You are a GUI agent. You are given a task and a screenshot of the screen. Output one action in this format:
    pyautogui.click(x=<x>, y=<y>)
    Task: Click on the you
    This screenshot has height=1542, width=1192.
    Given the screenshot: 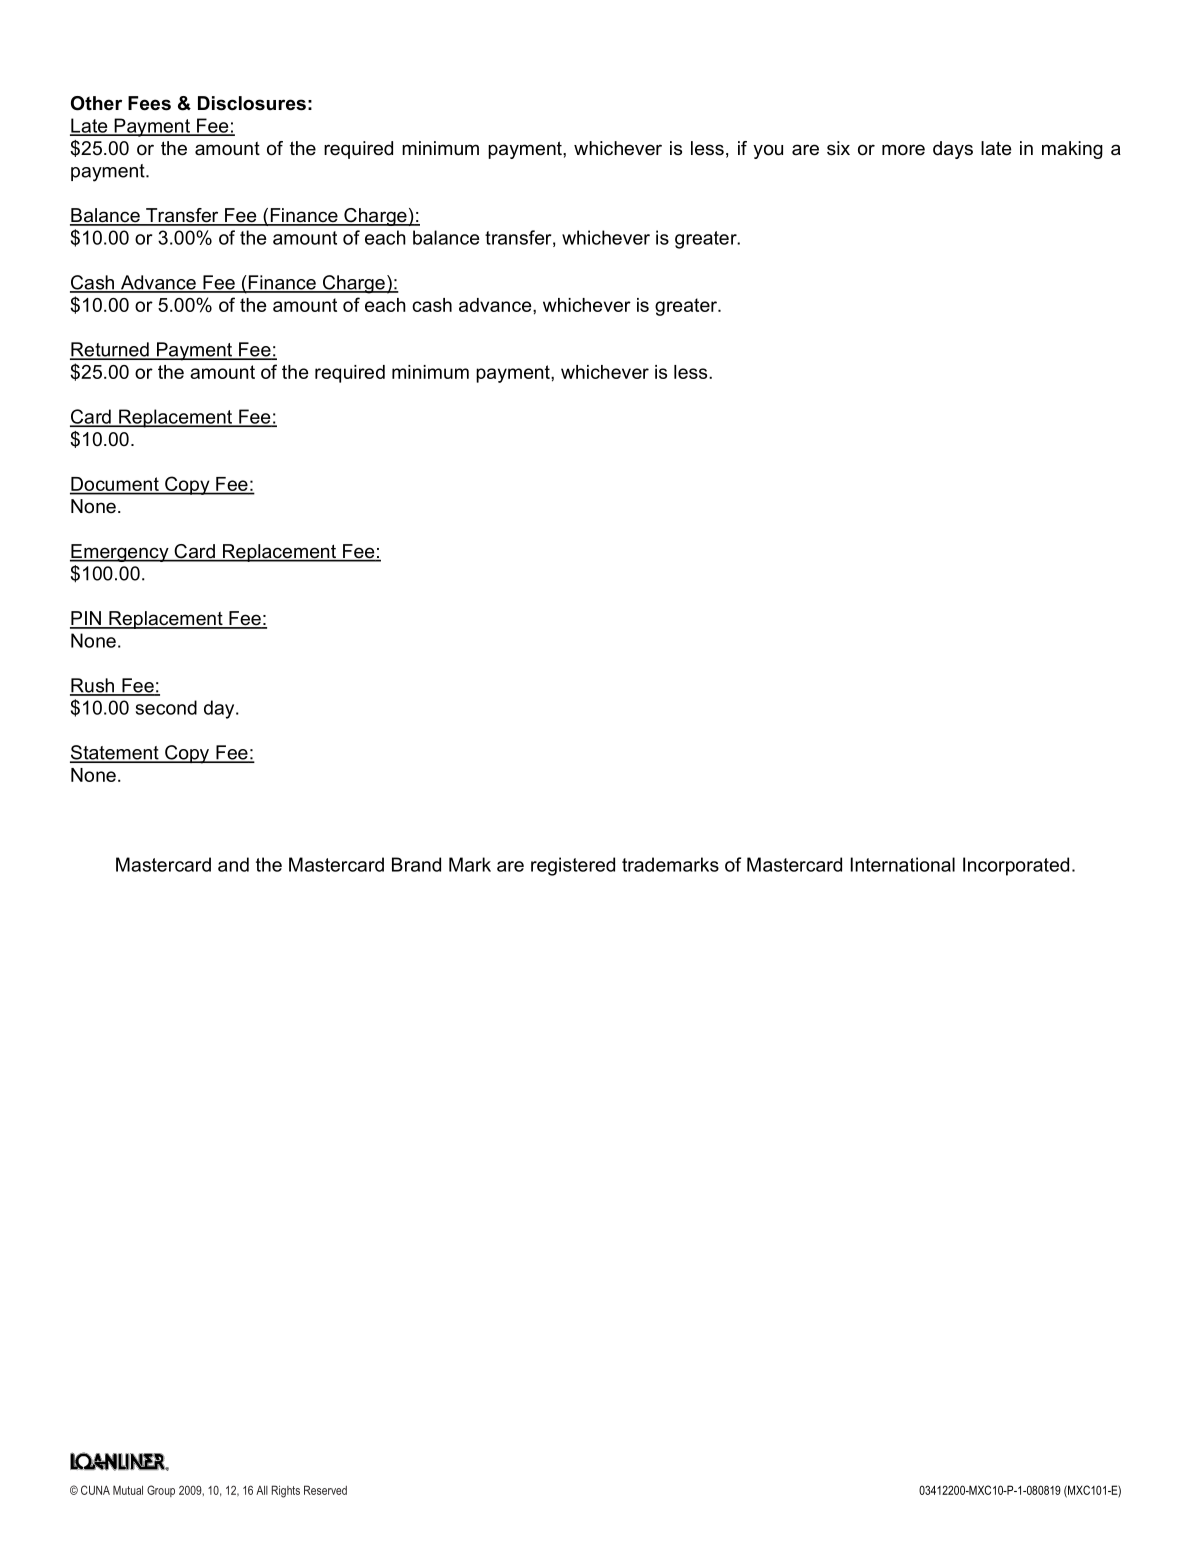 What is the action you would take?
    pyautogui.click(x=768, y=151)
